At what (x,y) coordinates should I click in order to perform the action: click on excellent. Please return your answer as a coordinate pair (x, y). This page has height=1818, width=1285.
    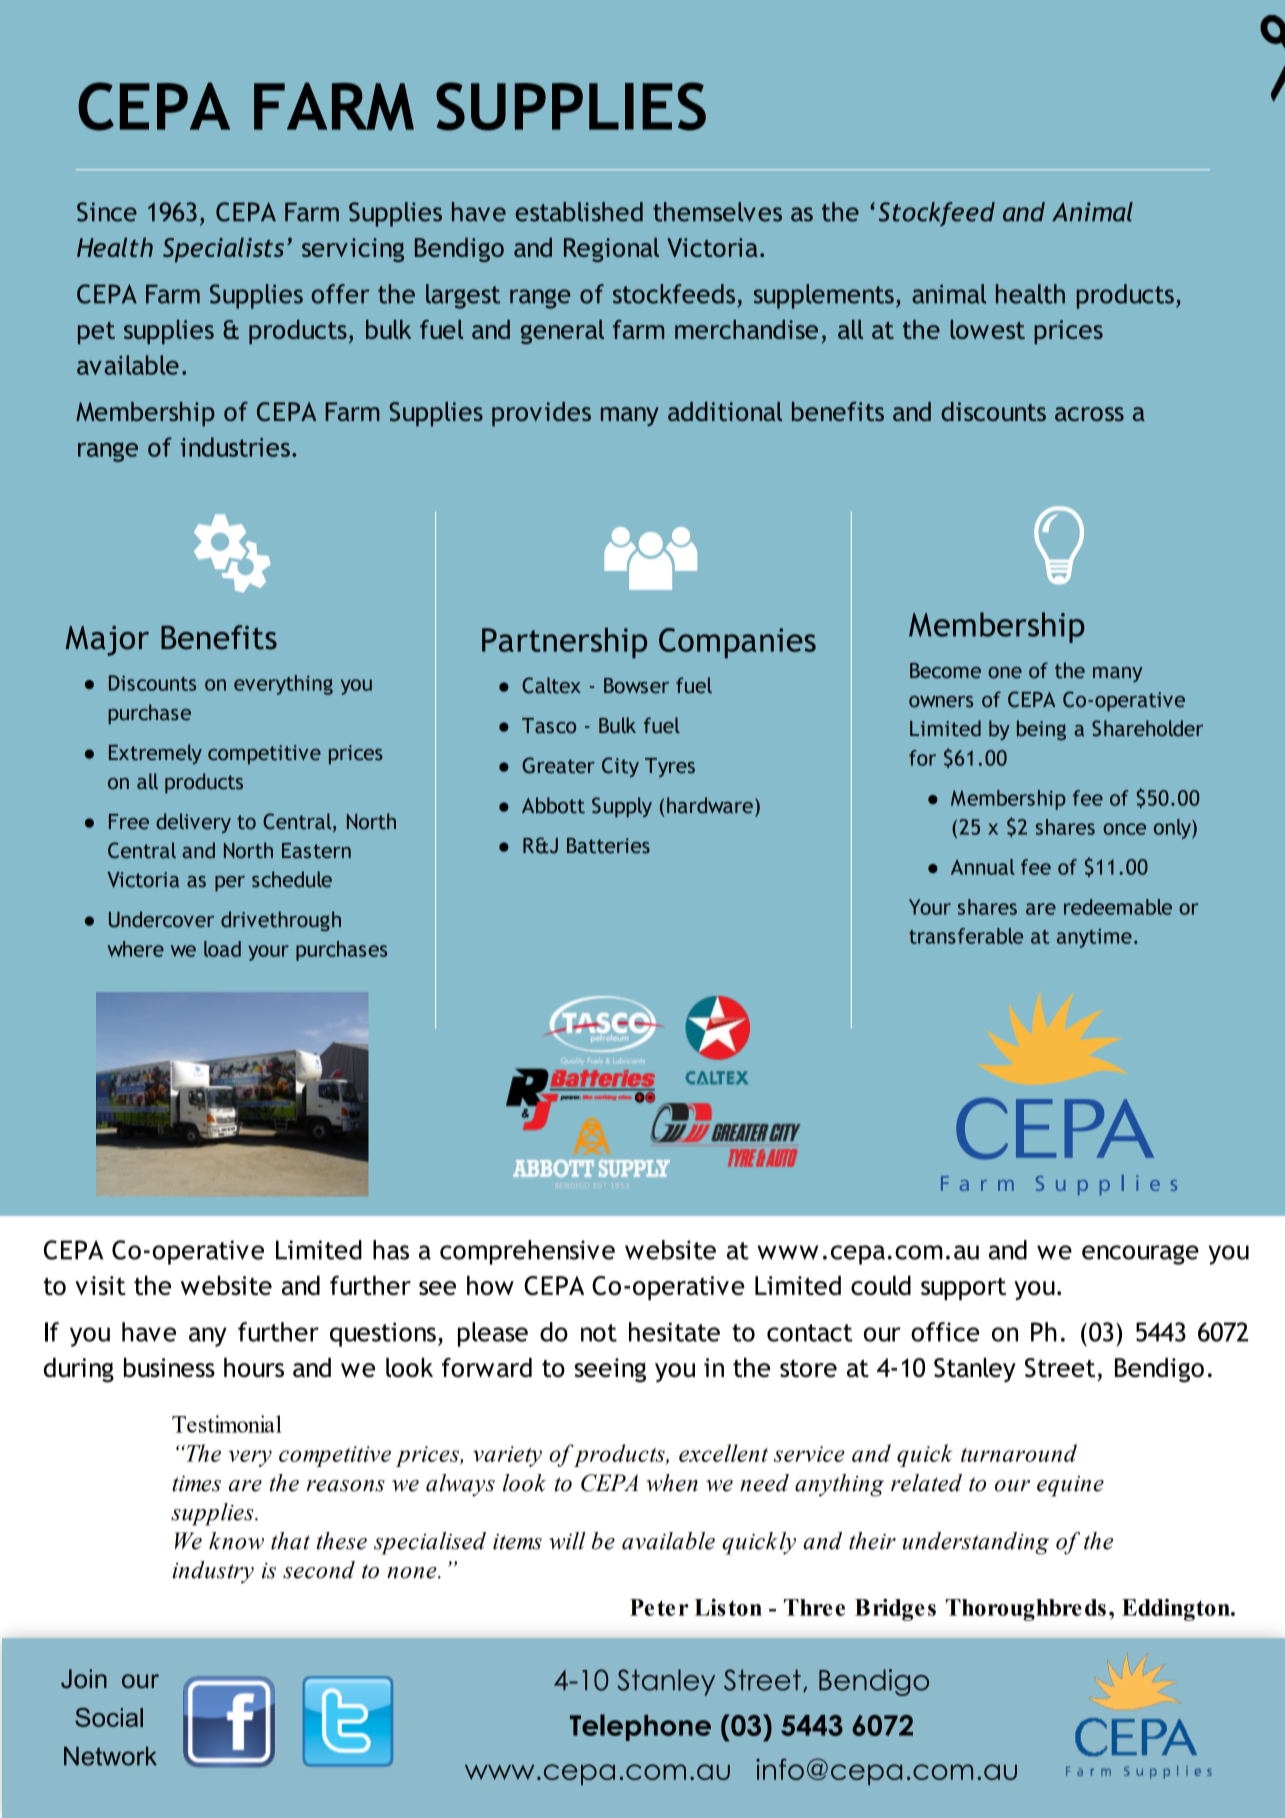
    Looking at the image, I should click on (723, 1453).
